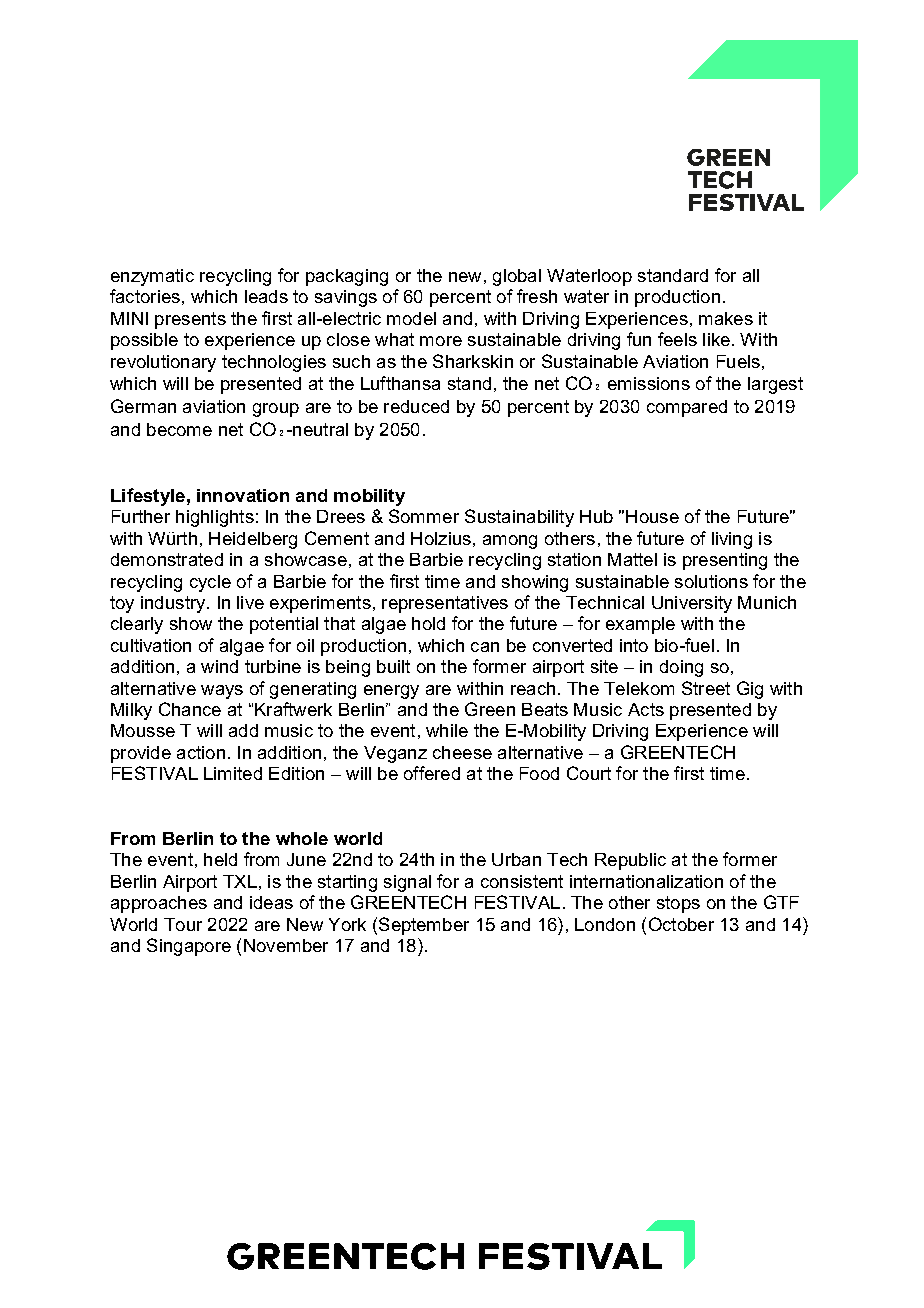  What do you see at coordinates (183, 924) in the page?
I see `Tour` at bounding box center [183, 924].
